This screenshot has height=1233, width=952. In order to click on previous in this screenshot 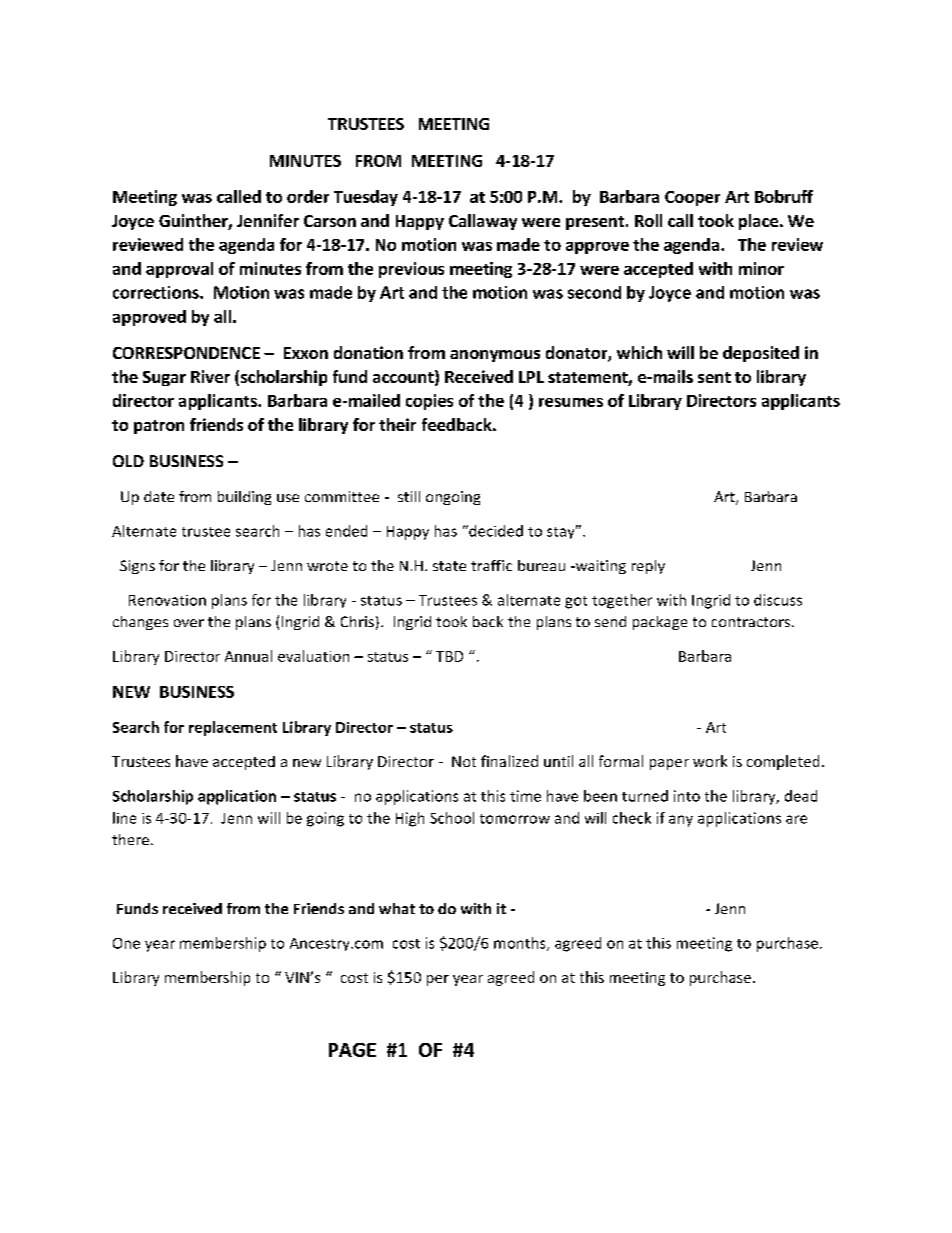, I will do `click(411, 270)`.
